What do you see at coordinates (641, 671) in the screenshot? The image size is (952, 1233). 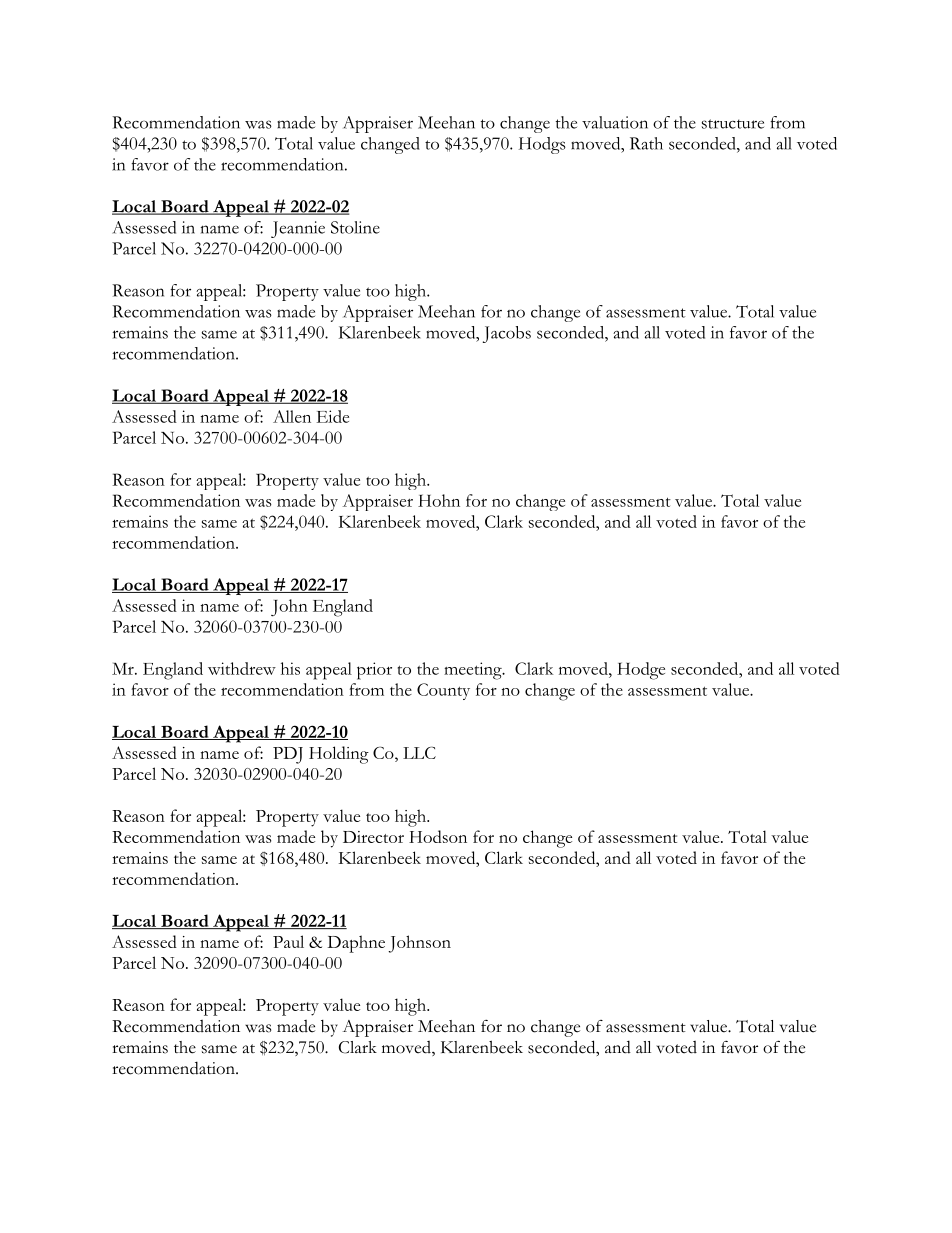 I see `Hodge` at bounding box center [641, 671].
